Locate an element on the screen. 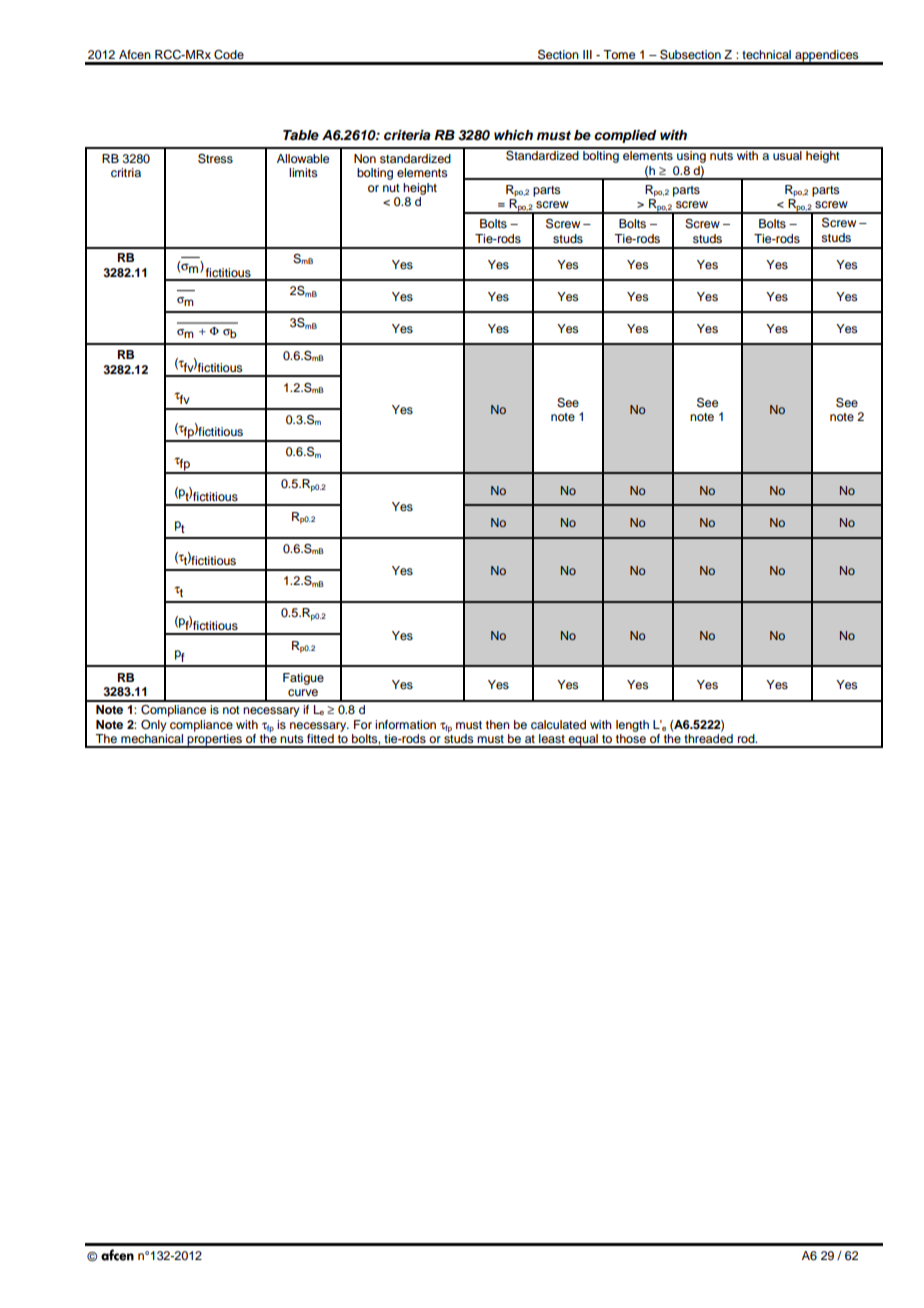 This screenshot has height=1308, width=924. equal is located at coordinates (583, 741).
